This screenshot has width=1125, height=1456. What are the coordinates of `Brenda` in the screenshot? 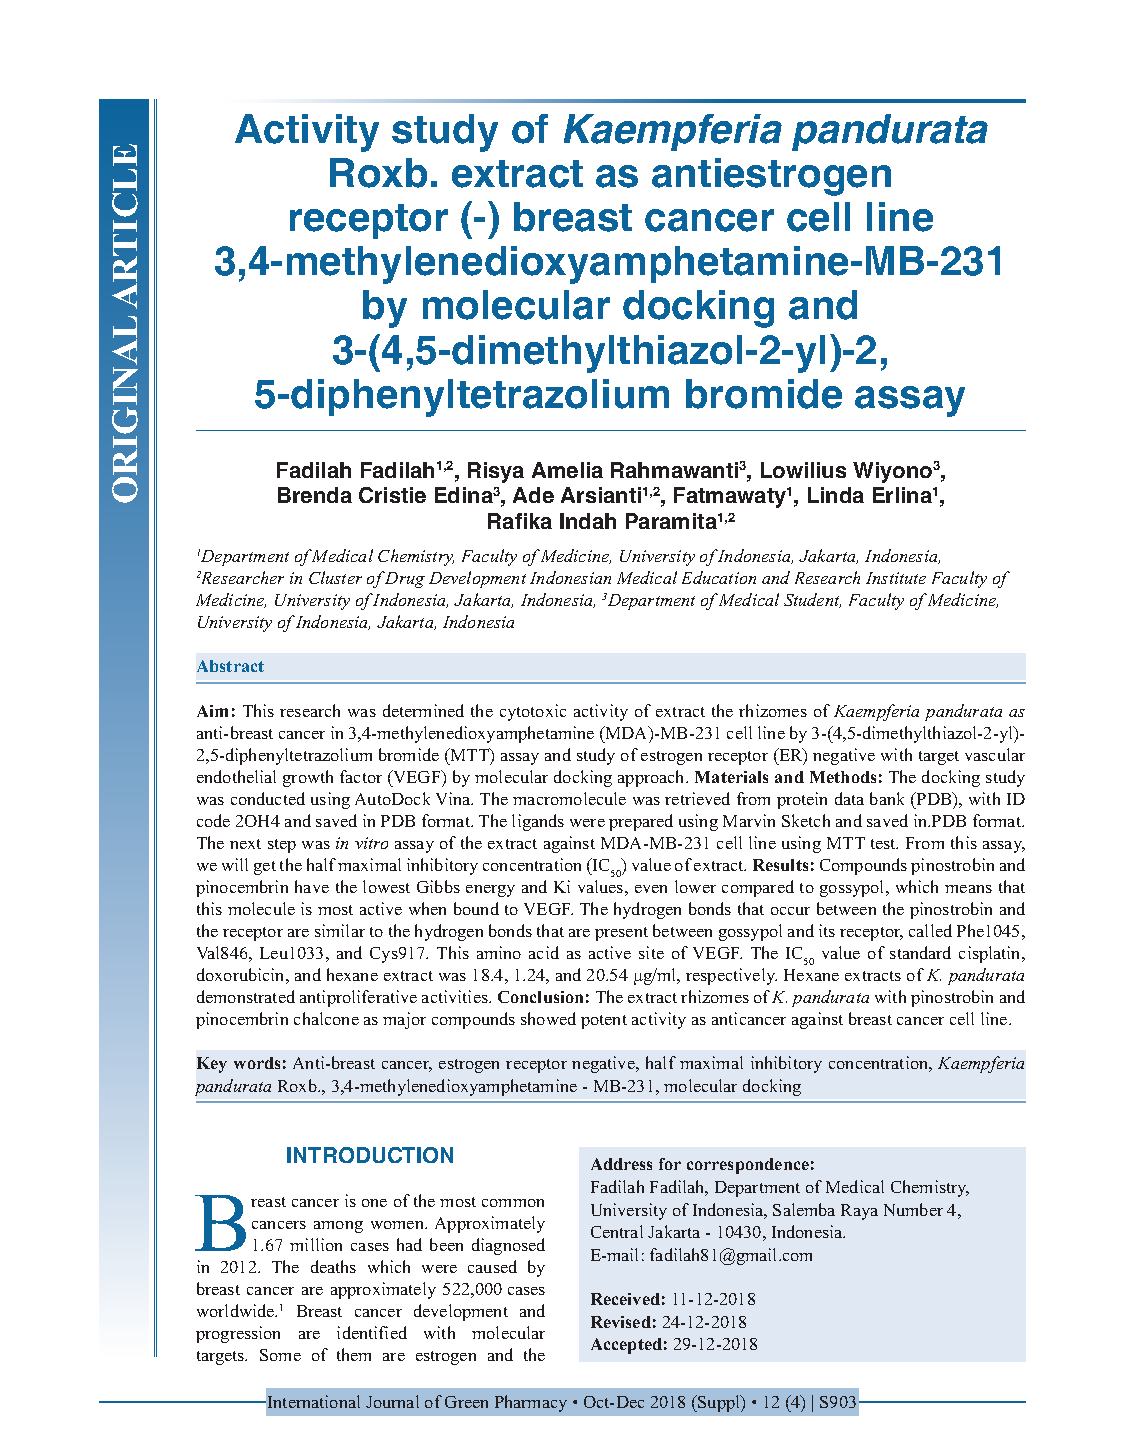 It's located at (315, 495).
